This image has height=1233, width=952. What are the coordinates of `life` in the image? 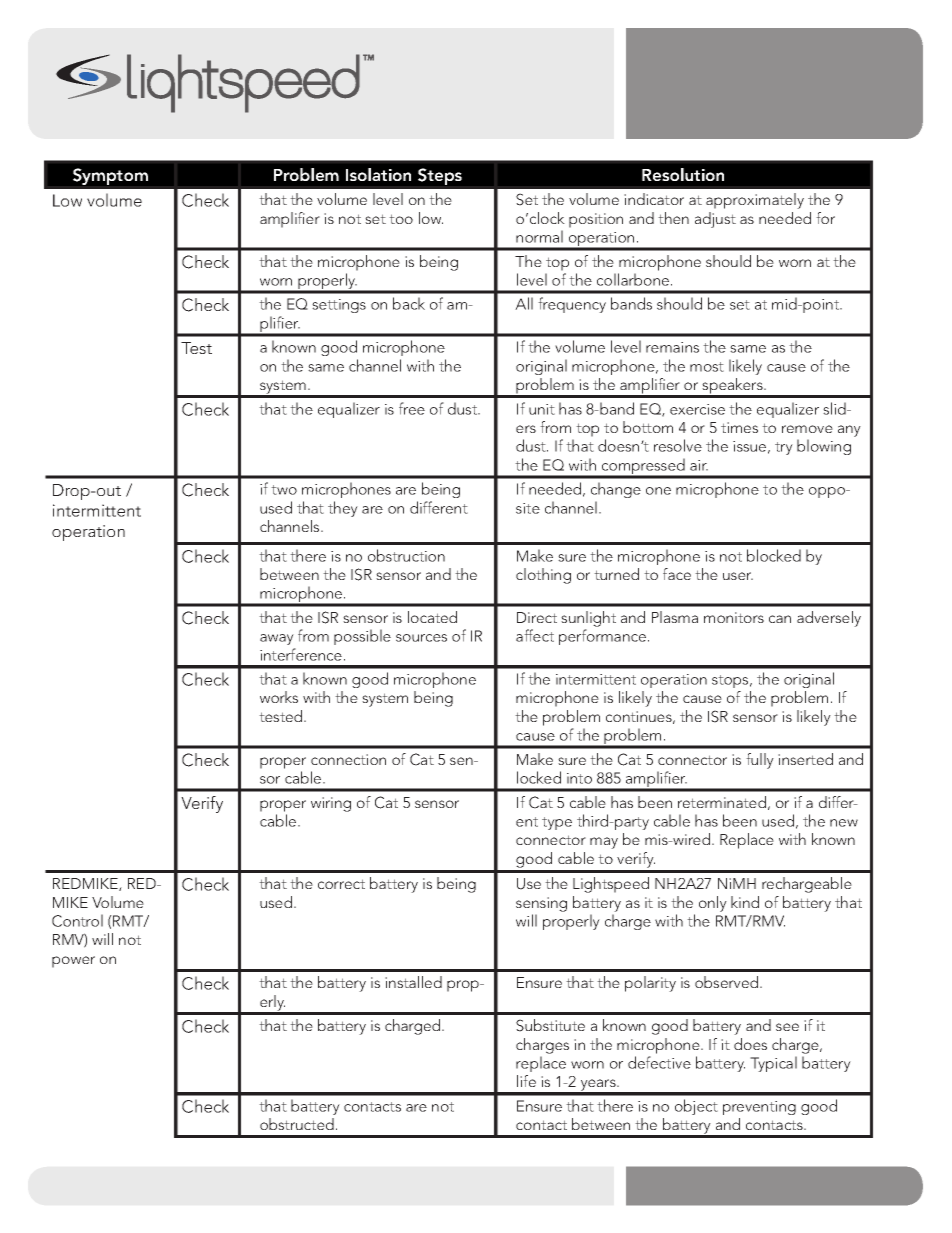 It's located at (526, 1081).
